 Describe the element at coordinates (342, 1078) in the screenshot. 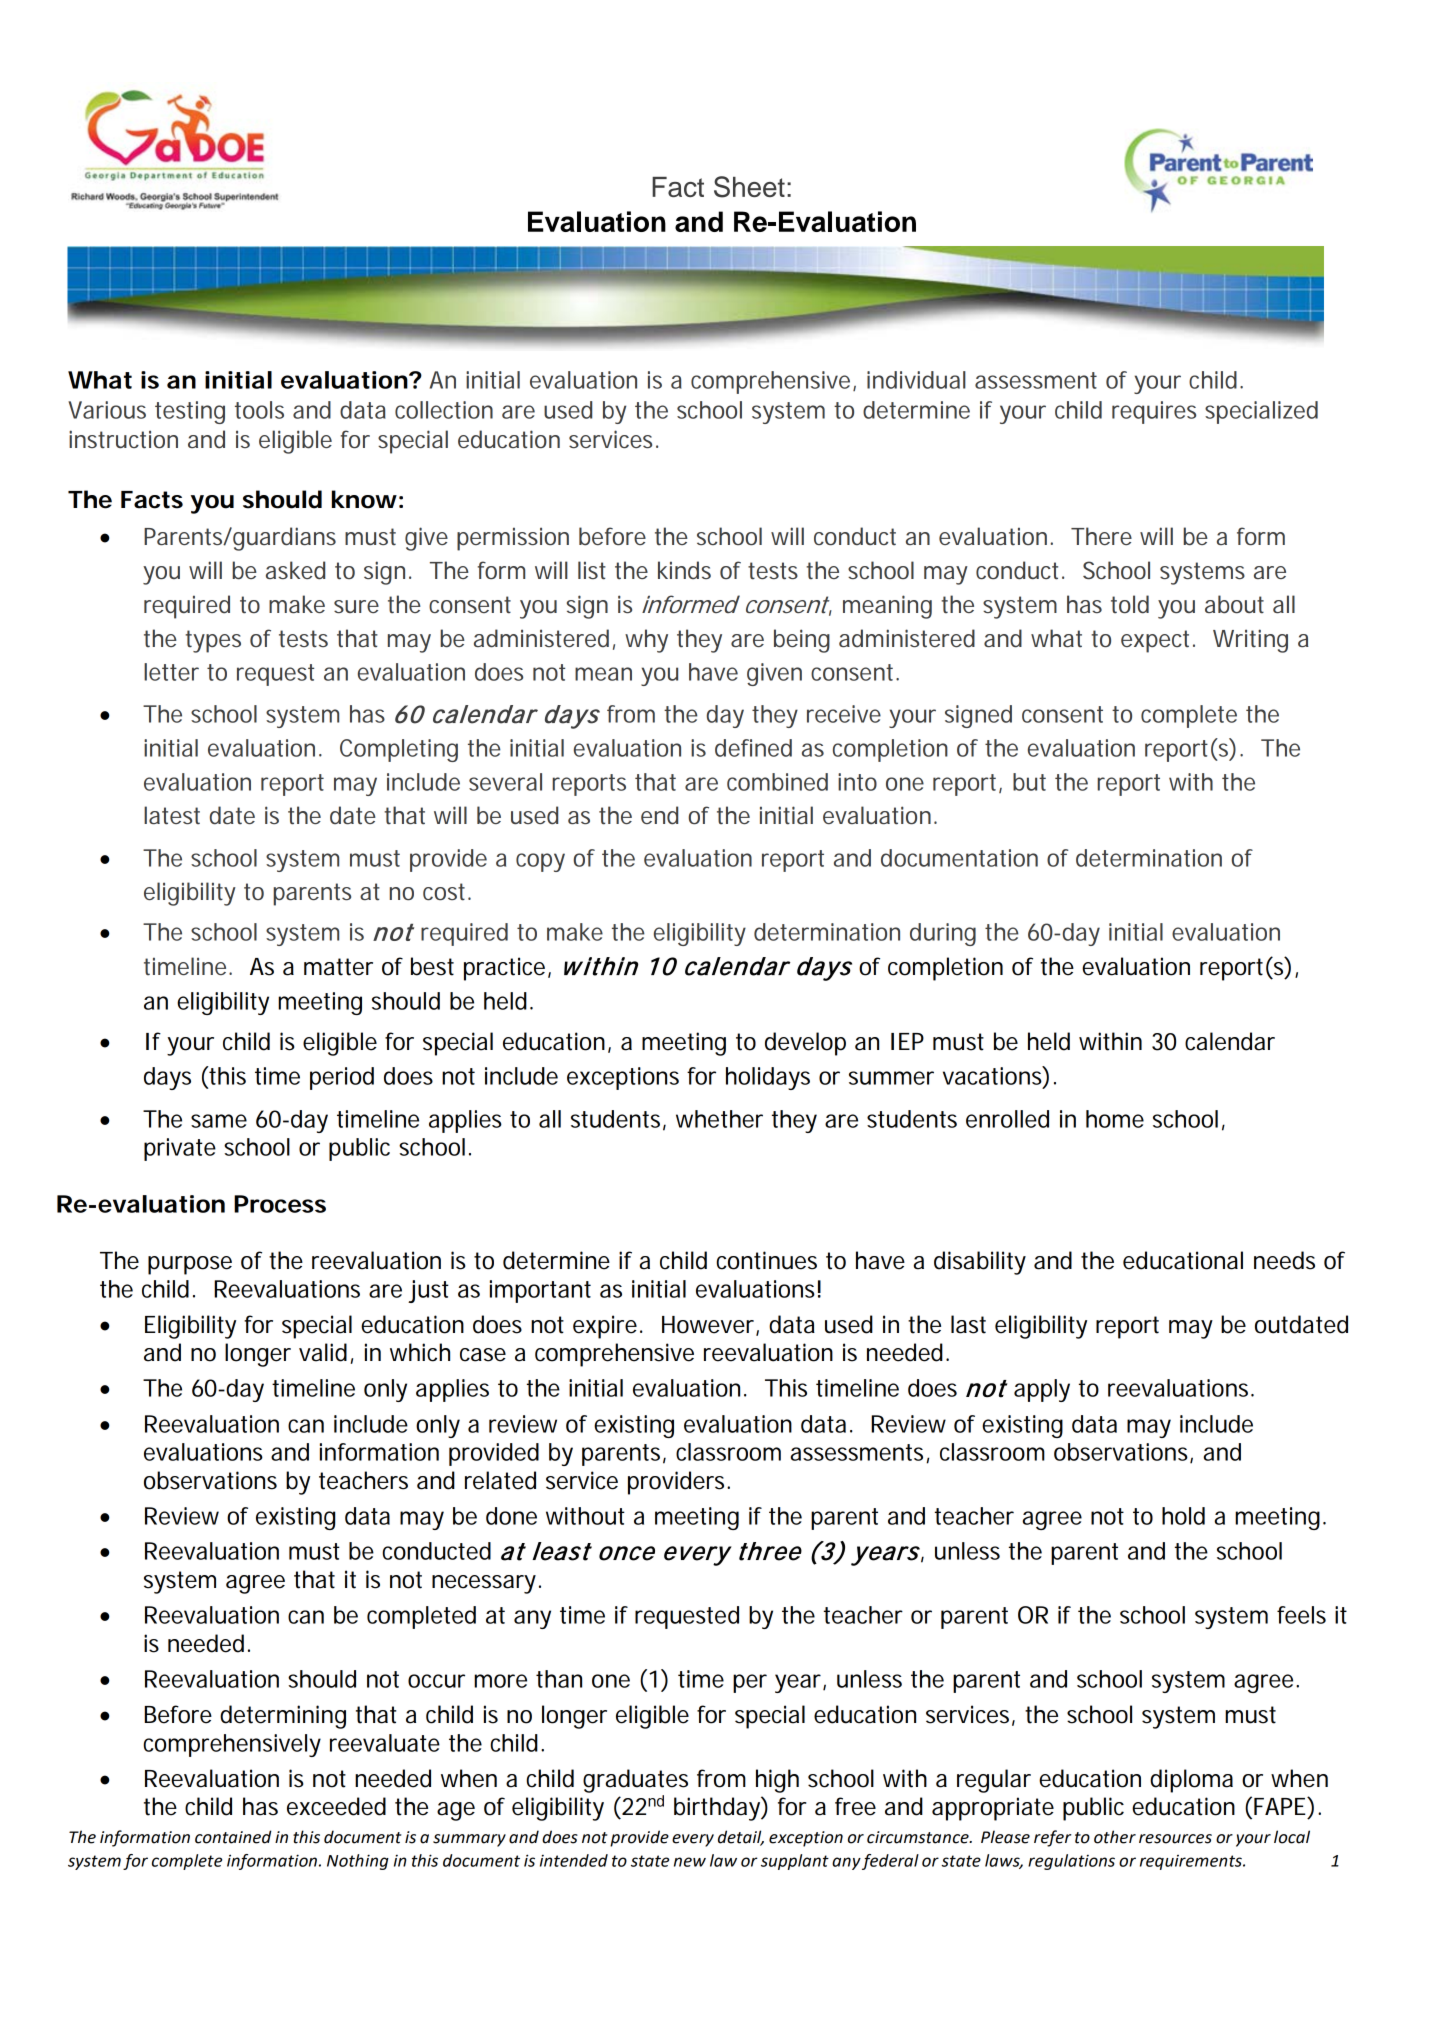

I see `period` at that location.
